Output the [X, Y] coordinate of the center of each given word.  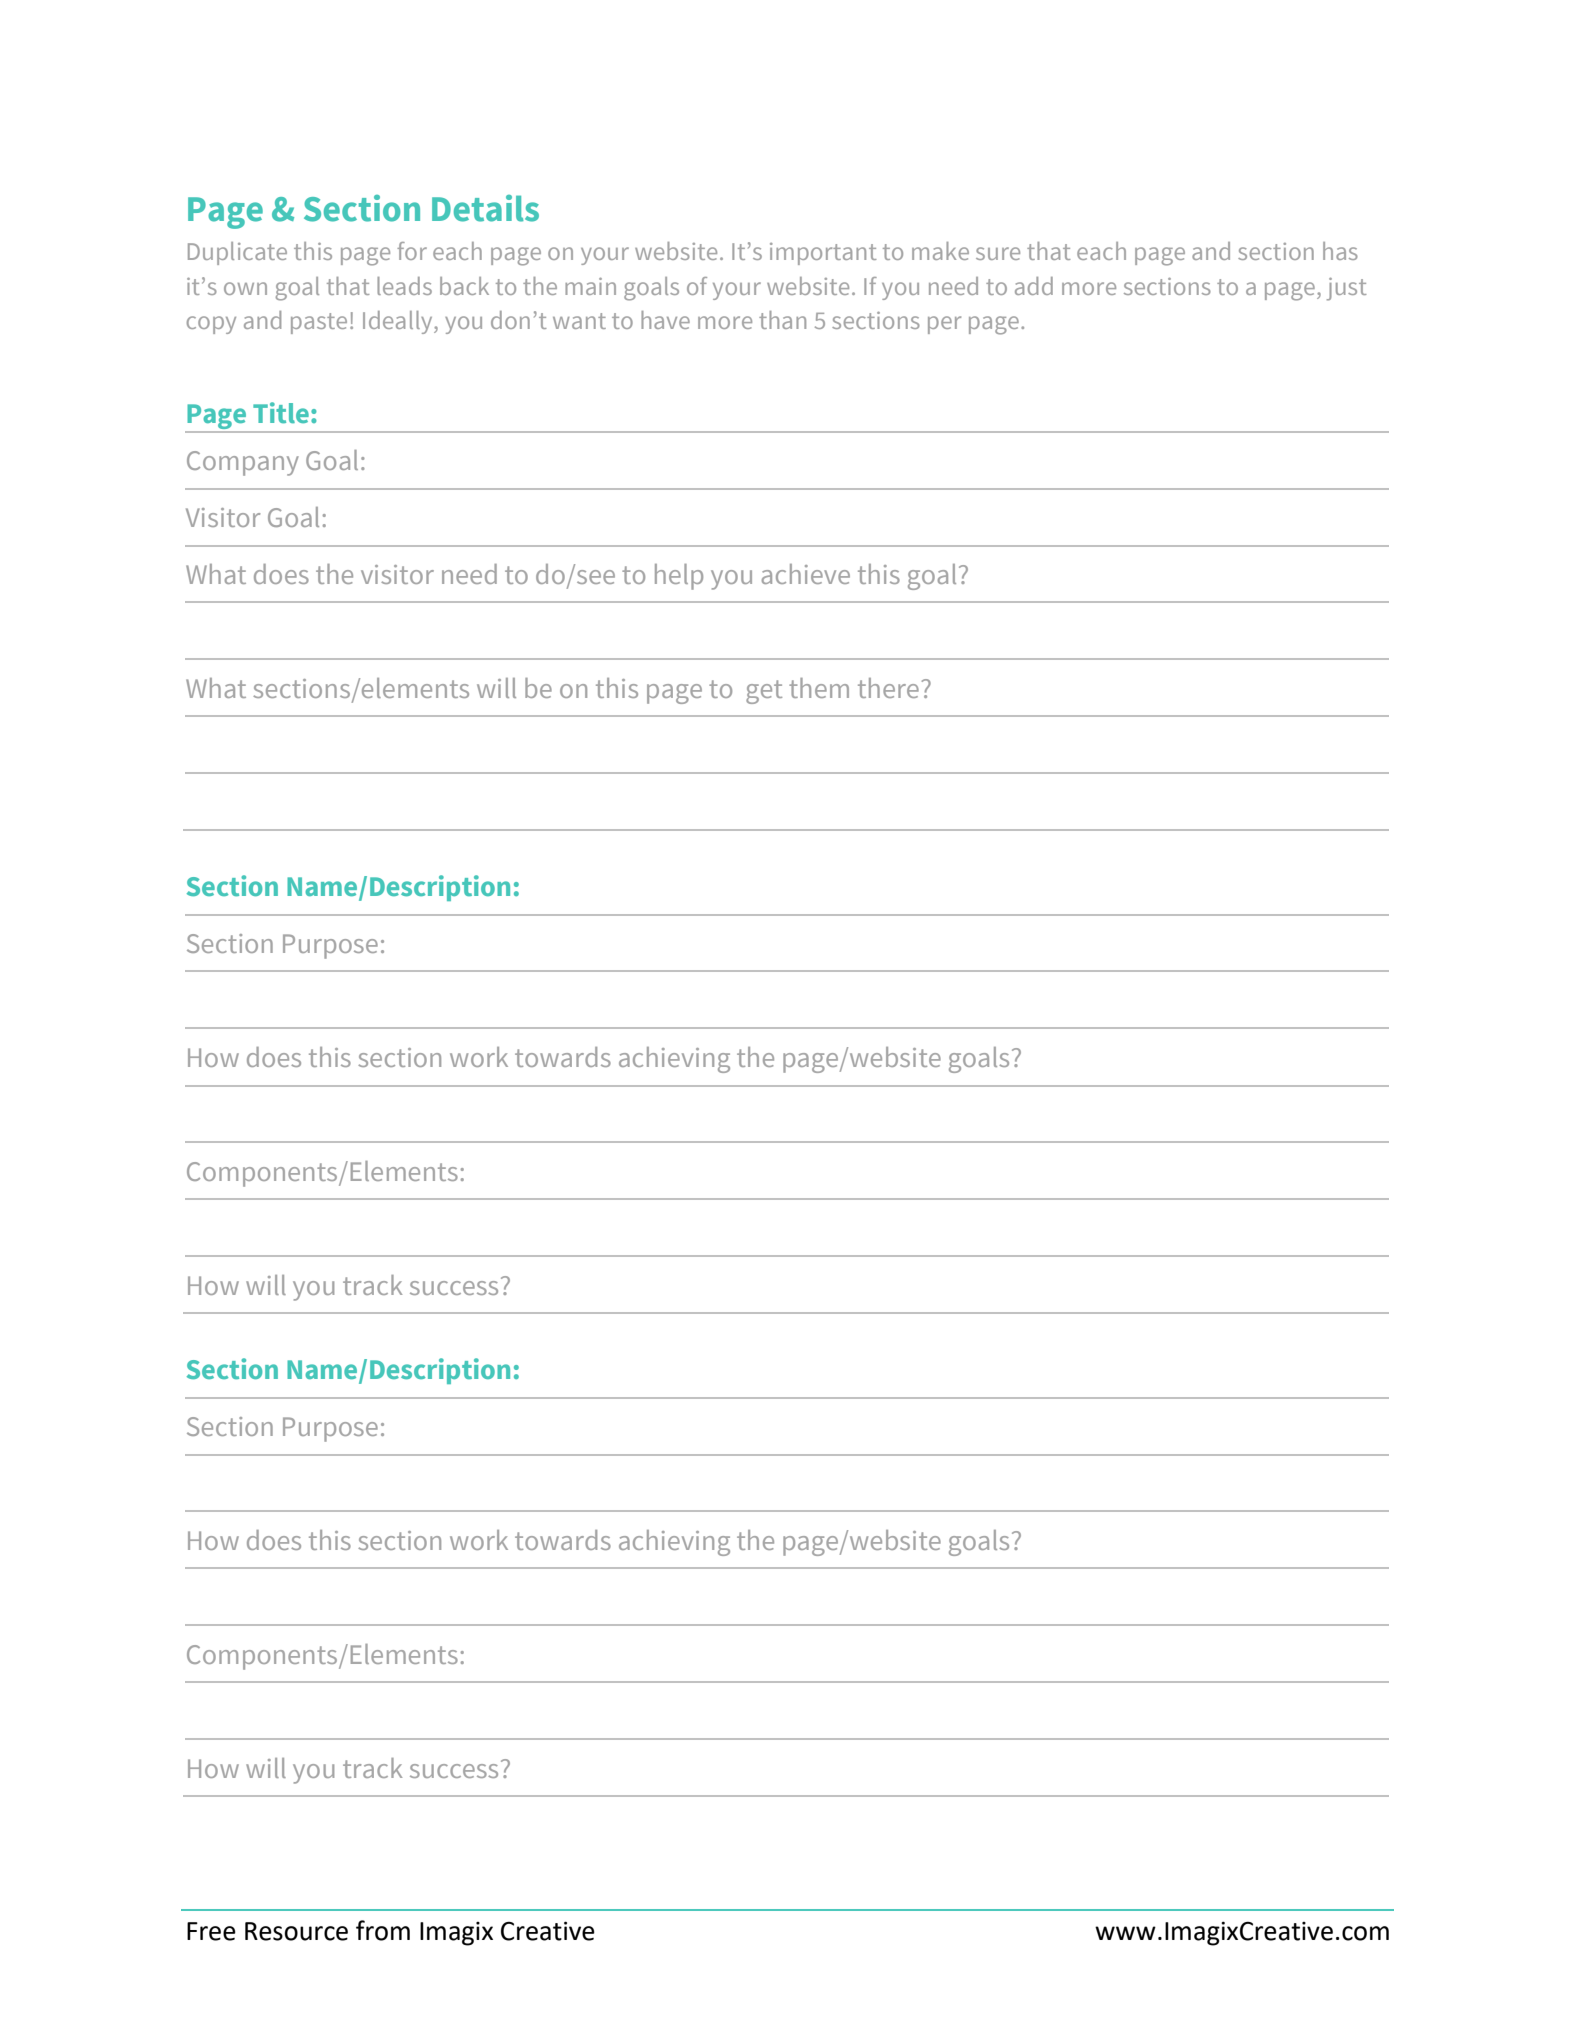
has [1340, 251]
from [383, 1930]
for [412, 251]
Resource [296, 1931]
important [823, 254]
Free [211, 1931]
